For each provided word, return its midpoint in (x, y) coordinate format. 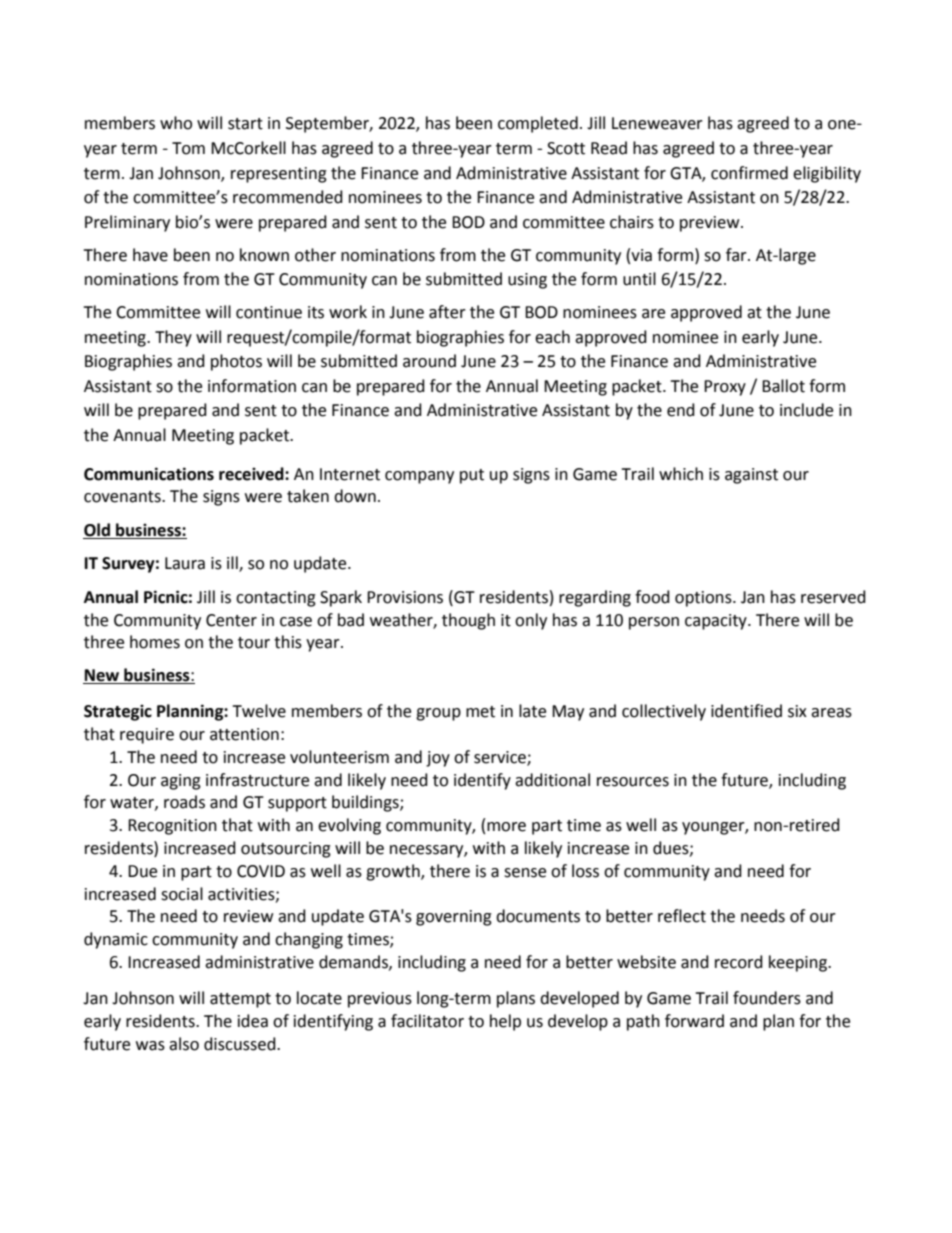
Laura (185, 563)
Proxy (725, 388)
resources (633, 782)
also (184, 1044)
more (506, 827)
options (704, 599)
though (468, 621)
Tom (188, 148)
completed (538, 124)
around (429, 361)
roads (184, 802)
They (173, 338)
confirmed (749, 173)
